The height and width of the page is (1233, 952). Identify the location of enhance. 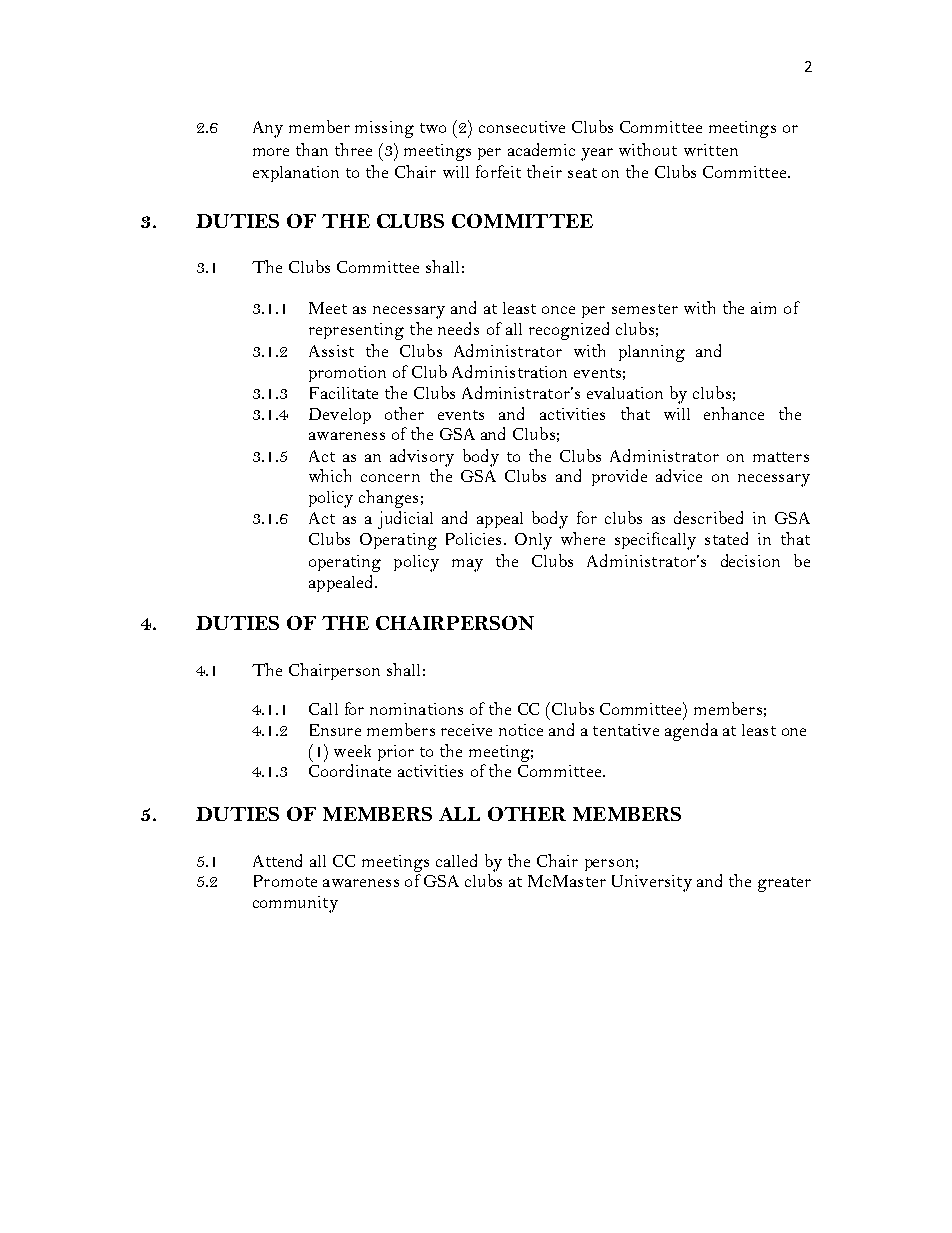
(734, 413).
